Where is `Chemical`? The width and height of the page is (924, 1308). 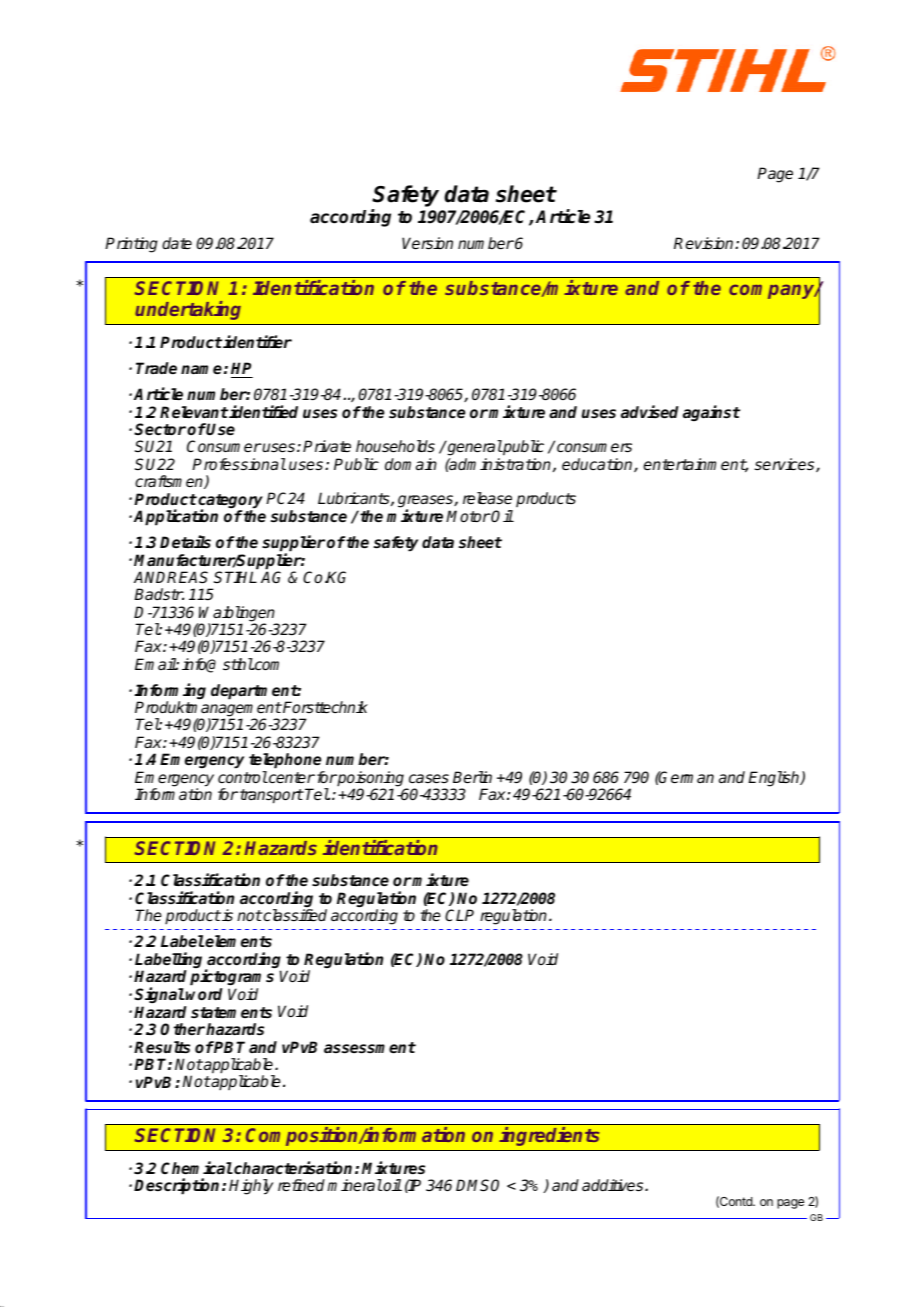 Chemical is located at coordinates (197, 1168).
